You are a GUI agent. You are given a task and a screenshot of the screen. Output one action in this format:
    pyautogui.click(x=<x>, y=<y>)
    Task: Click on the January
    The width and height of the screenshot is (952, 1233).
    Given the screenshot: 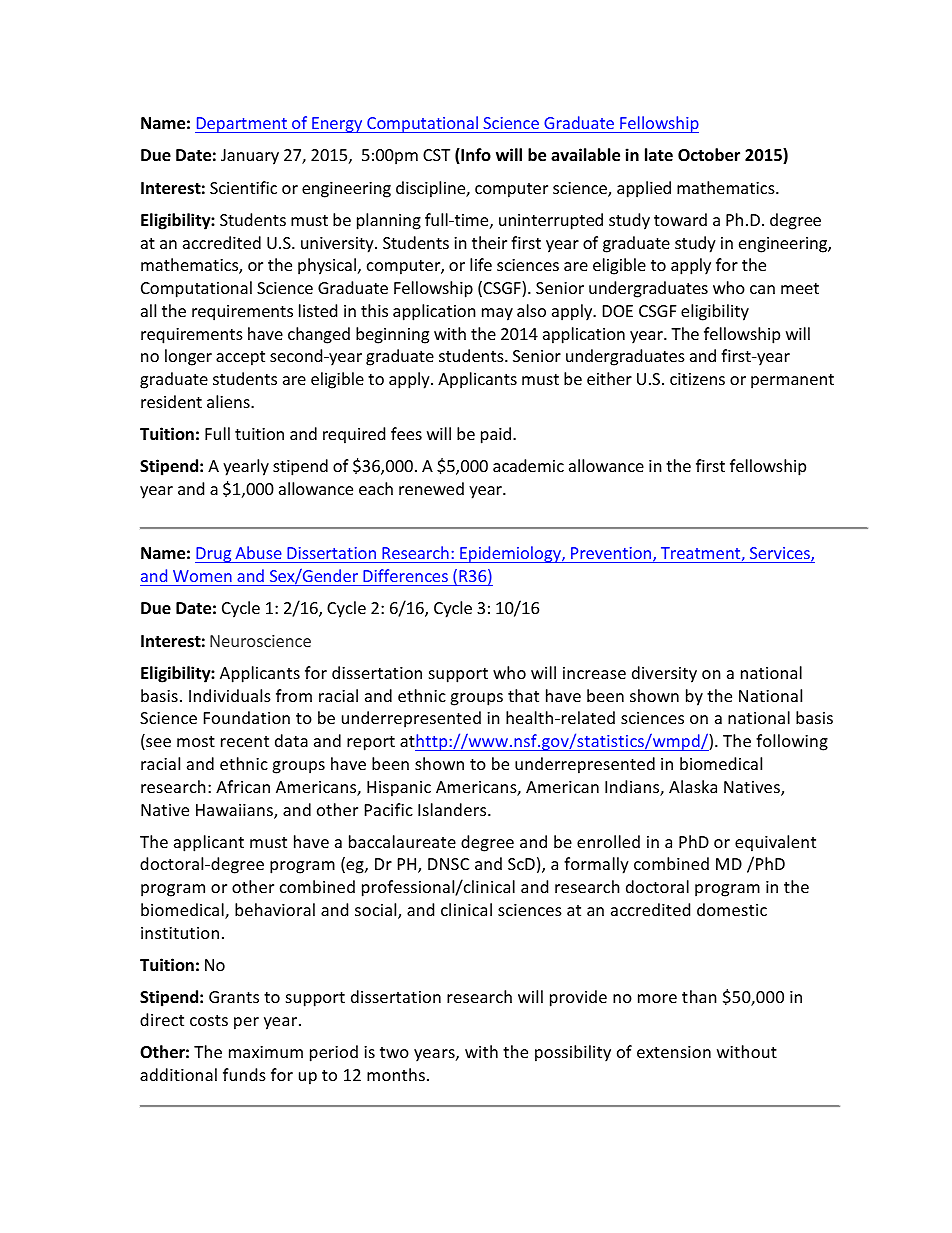 What is the action you would take?
    pyautogui.click(x=250, y=157)
